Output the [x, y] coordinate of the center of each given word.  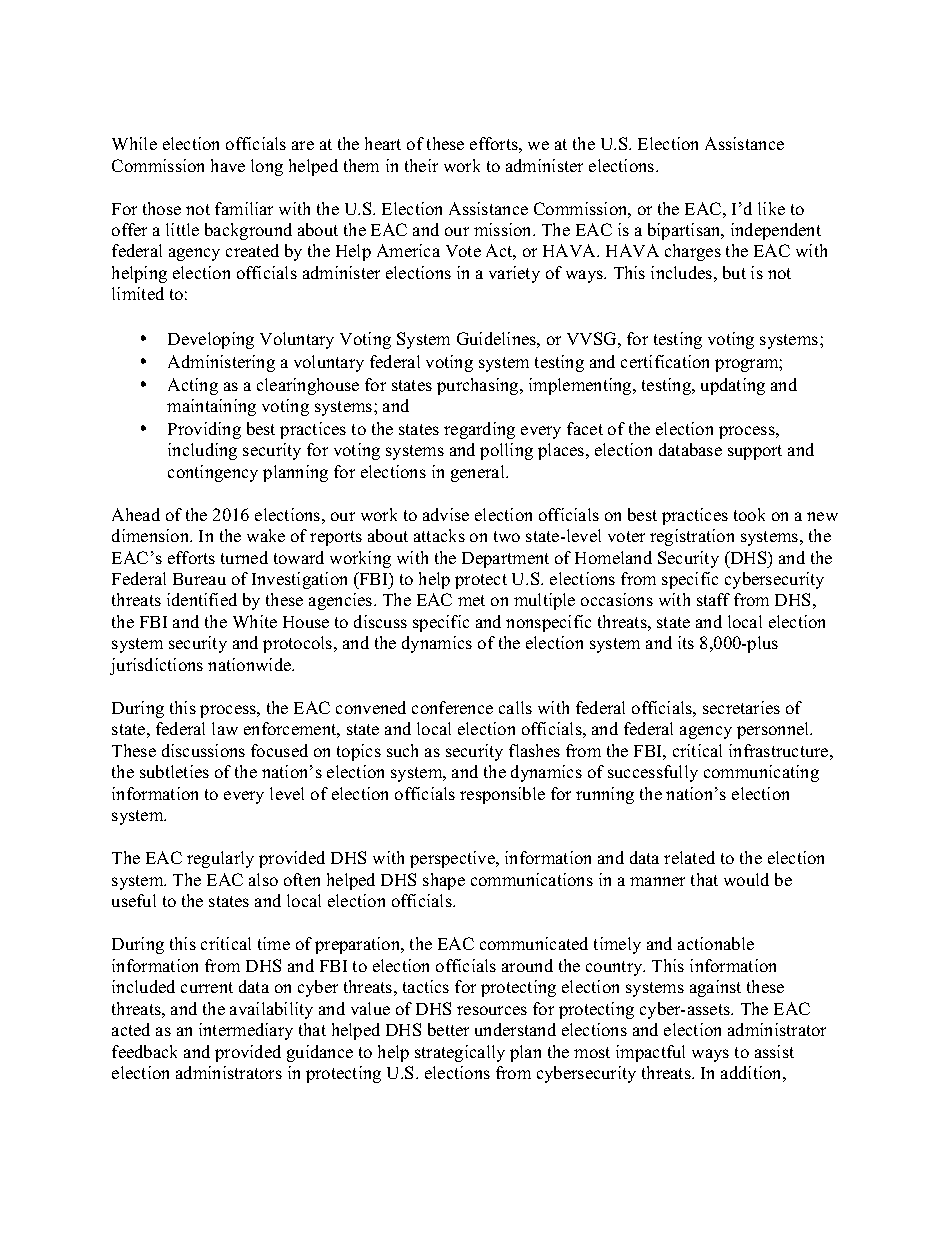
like [771, 208]
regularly [220, 859]
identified [202, 599]
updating [733, 386]
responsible [502, 795]
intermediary [246, 1031]
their [421, 165]
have [228, 165]
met [471, 600]
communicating [761, 773]
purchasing [479, 386]
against [715, 988]
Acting [193, 386]
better [448, 1029]
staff [713, 599]
